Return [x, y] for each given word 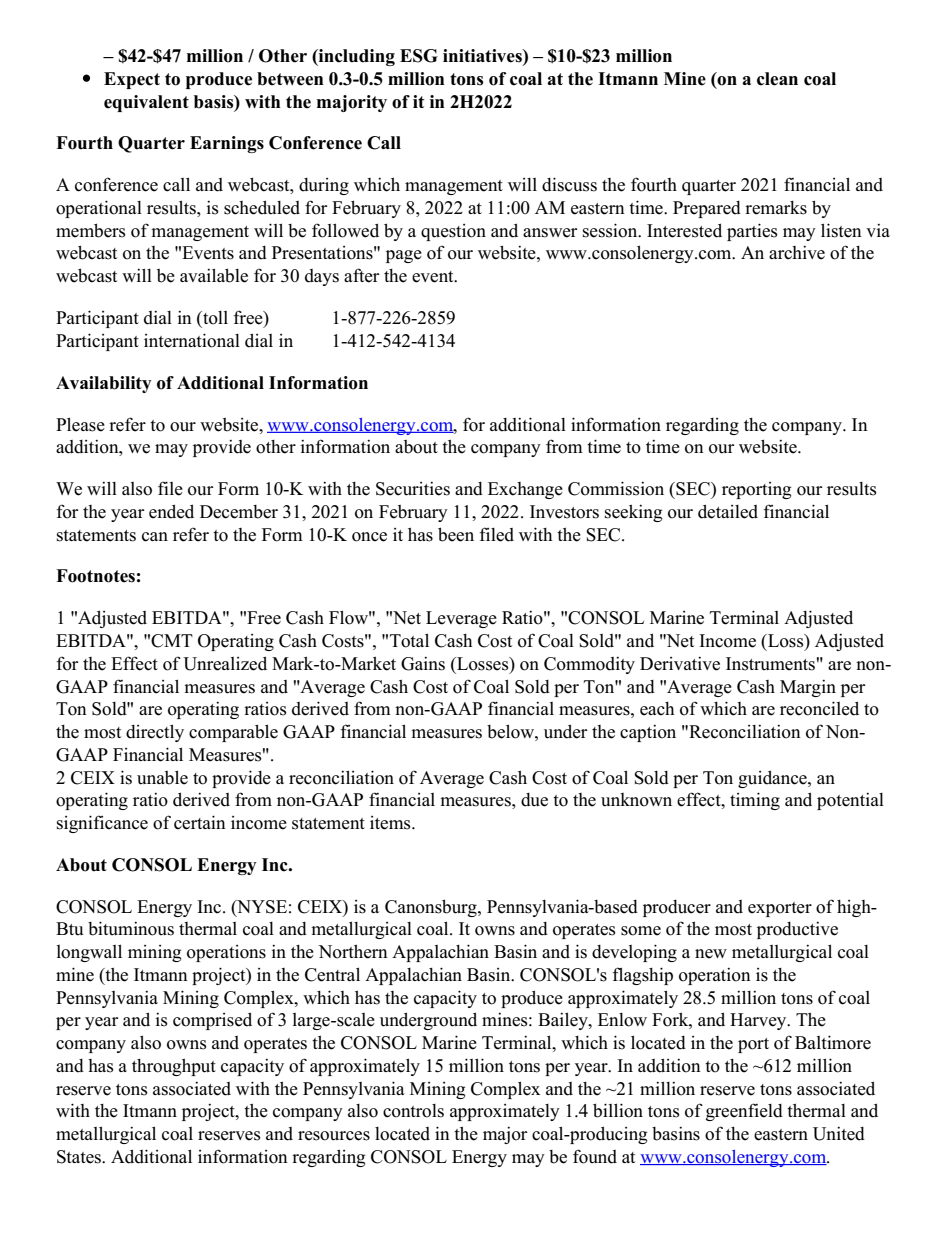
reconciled [819, 708]
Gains [423, 663]
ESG [419, 56]
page [404, 256]
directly [155, 733]
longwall [89, 953]
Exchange [525, 490]
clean [777, 79]
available [214, 275]
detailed [728, 511]
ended [171, 511]
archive [797, 252]
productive [797, 930]
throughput [174, 1067]
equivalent [146, 103]
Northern [353, 951]
